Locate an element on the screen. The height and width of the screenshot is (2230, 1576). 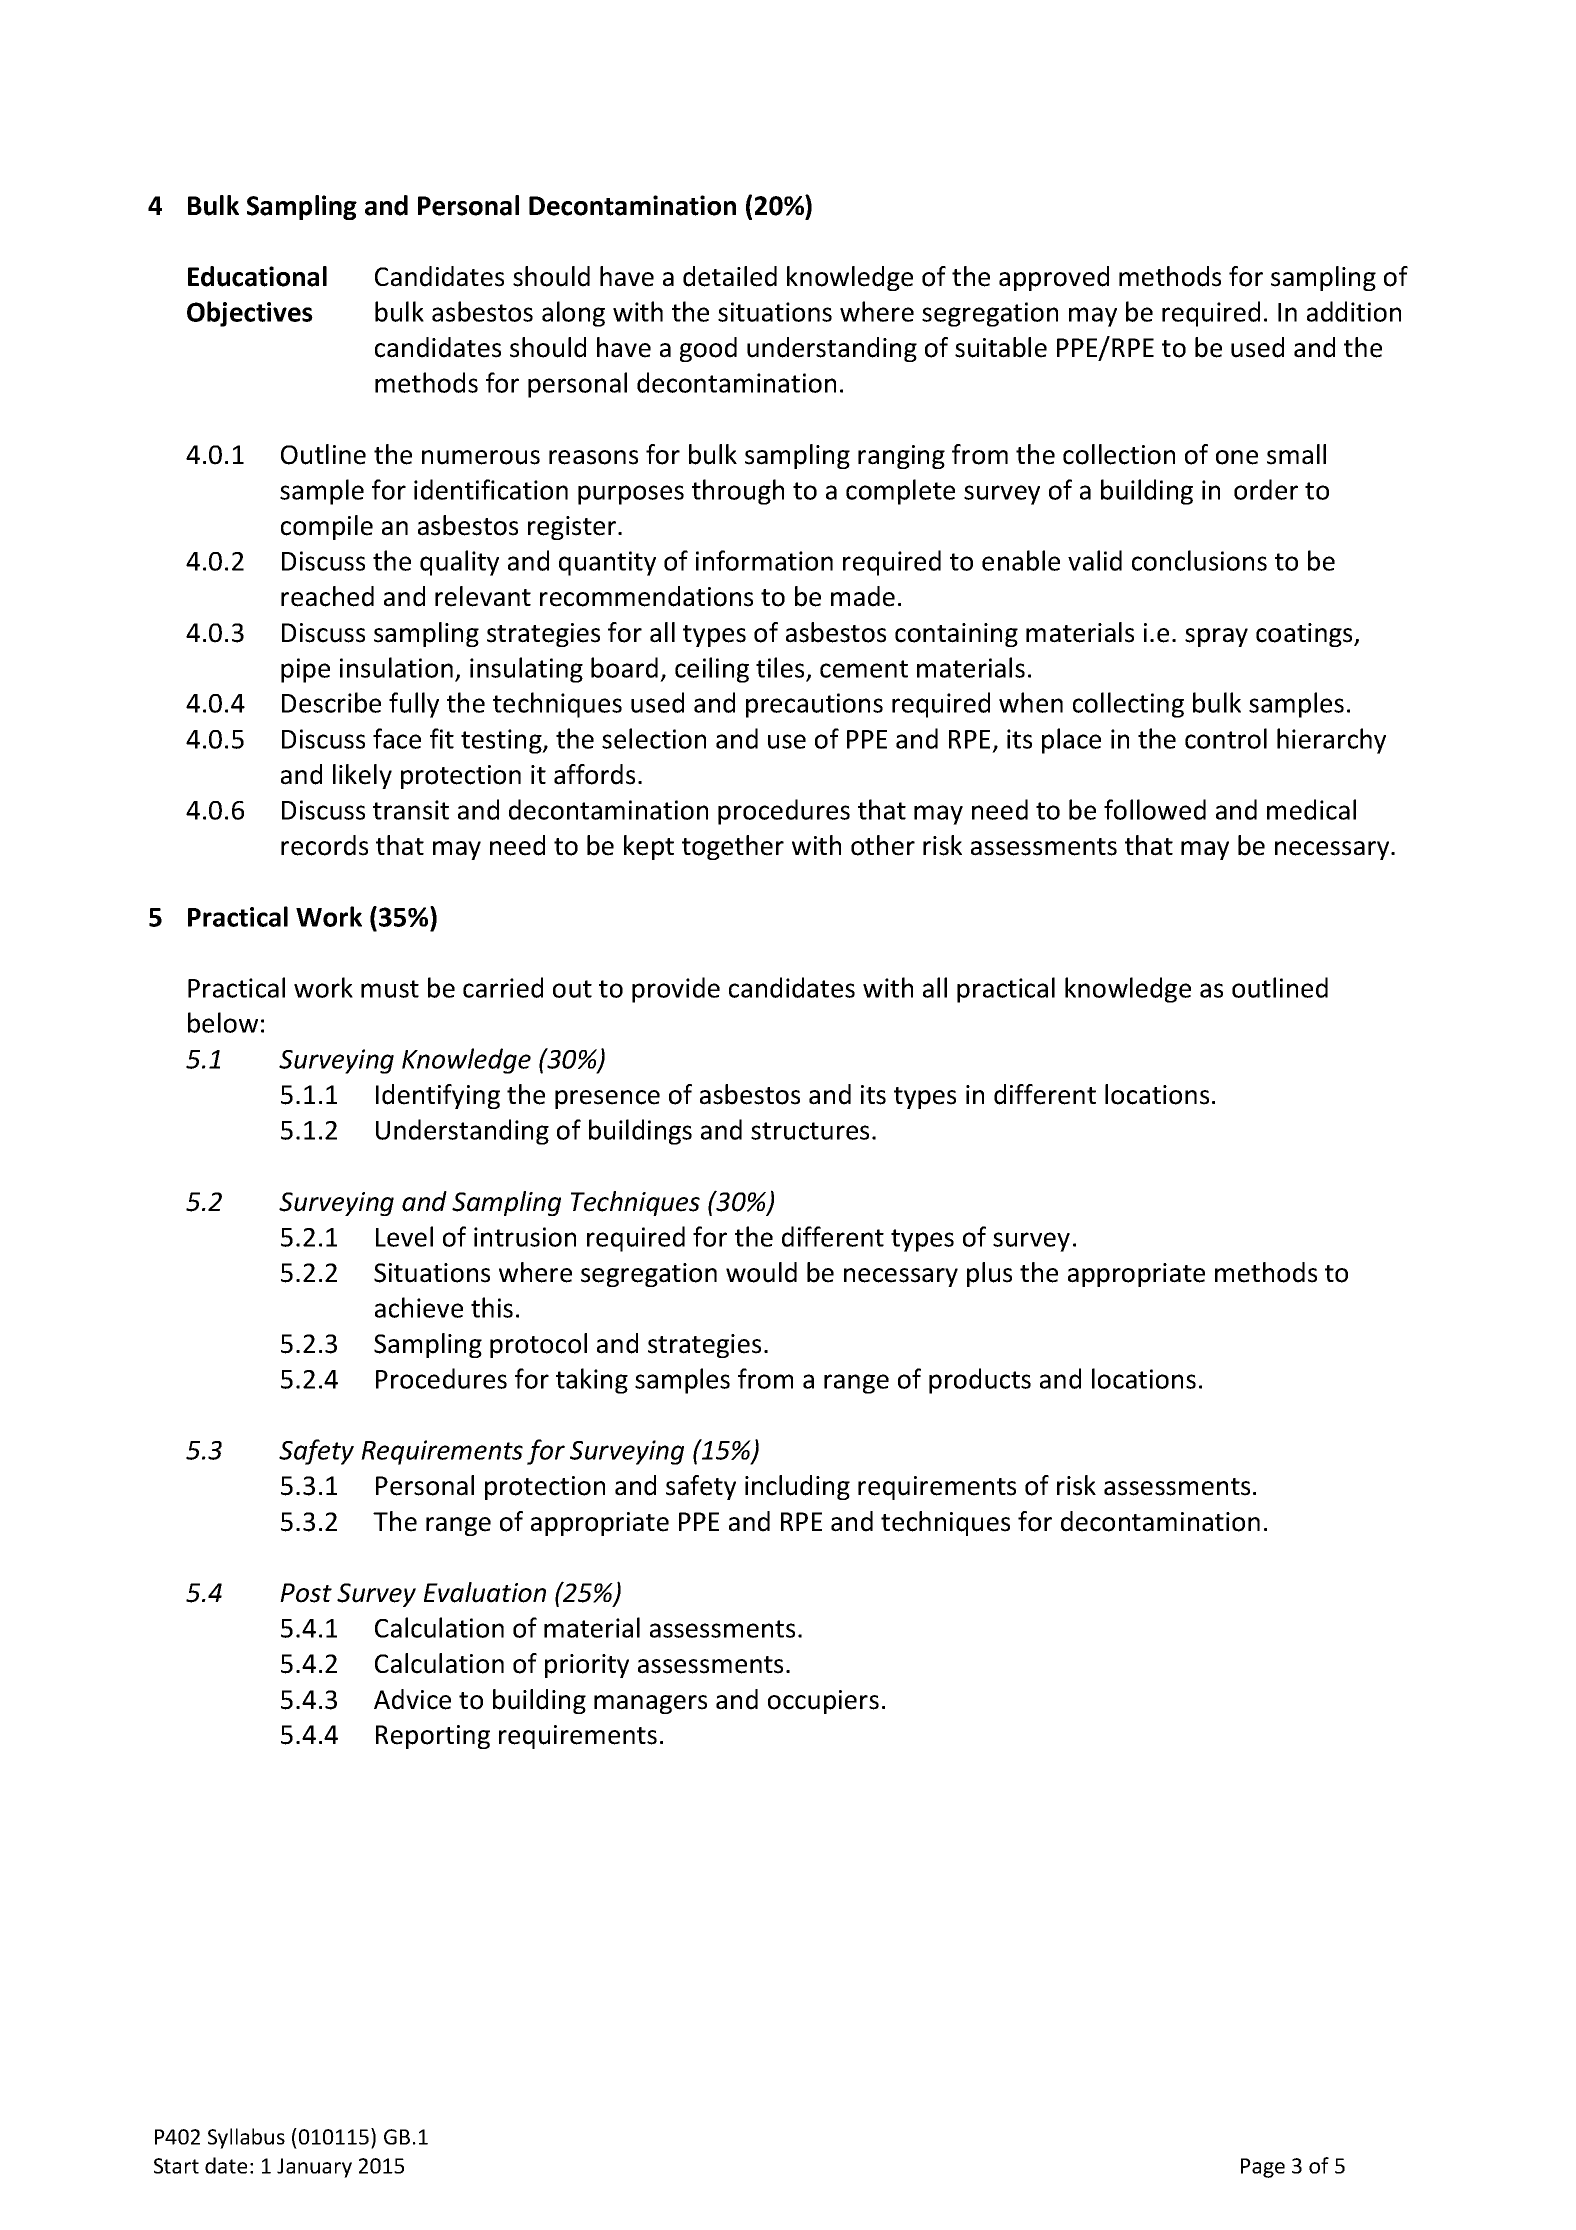
products is located at coordinates (980, 1381).
